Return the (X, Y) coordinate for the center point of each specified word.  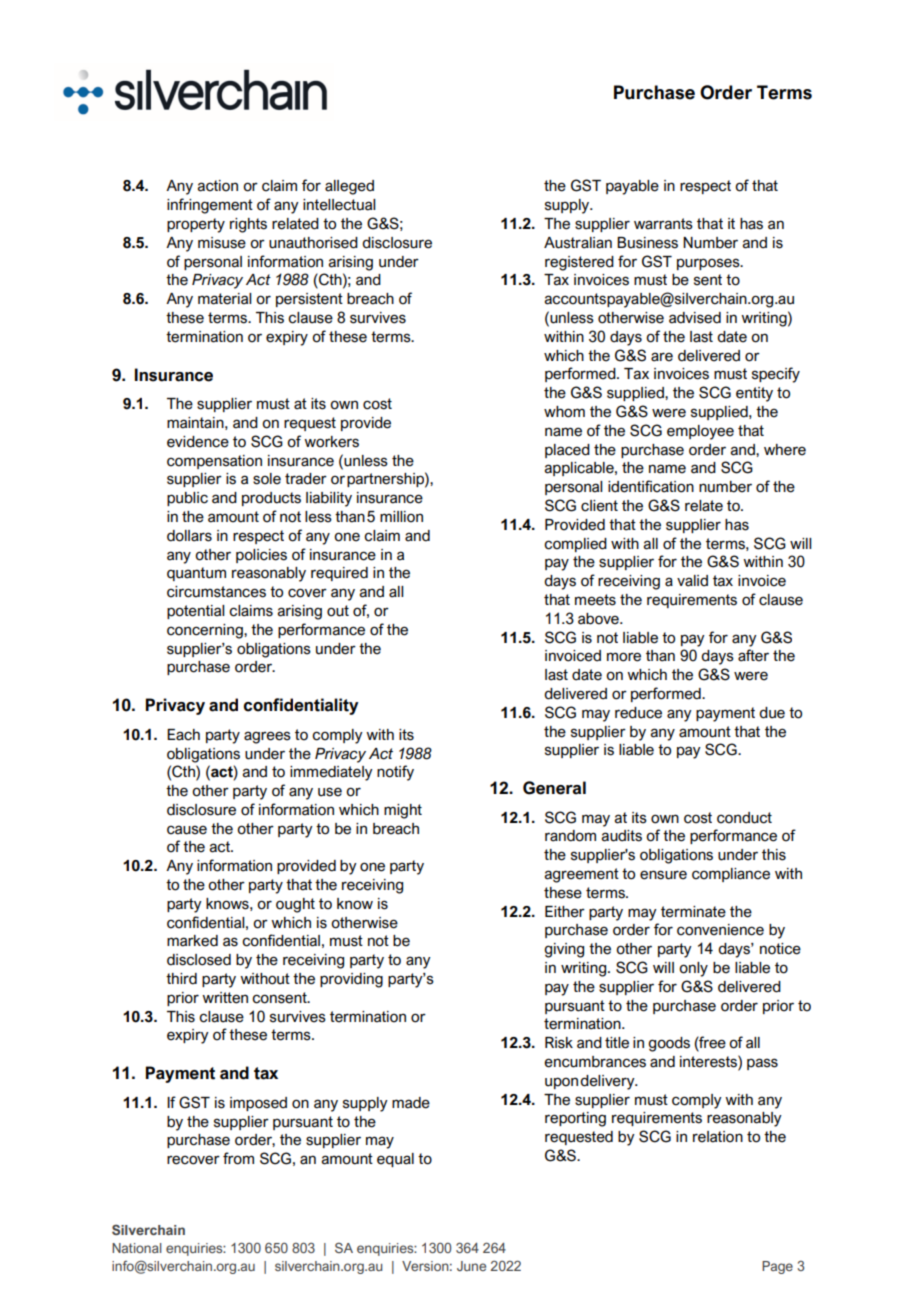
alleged (349, 187)
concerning (206, 631)
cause (187, 830)
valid (692, 581)
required (339, 574)
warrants (663, 224)
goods (669, 1044)
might (403, 811)
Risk (559, 1043)
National (137, 1248)
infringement (210, 206)
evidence (198, 442)
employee (700, 432)
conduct (744, 818)
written (225, 998)
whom (564, 412)
